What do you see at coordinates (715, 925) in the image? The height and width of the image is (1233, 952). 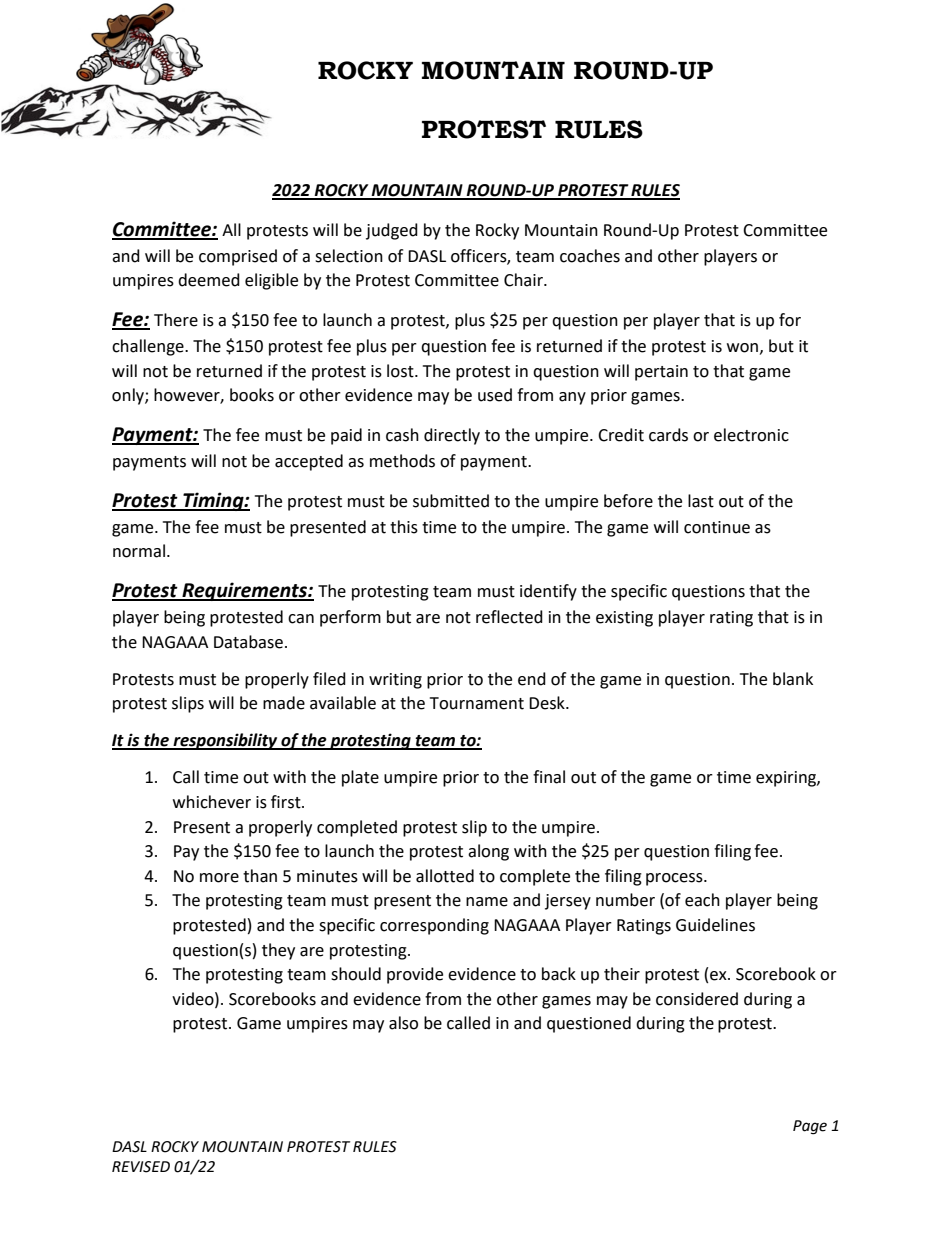 I see `Guidelines` at bounding box center [715, 925].
